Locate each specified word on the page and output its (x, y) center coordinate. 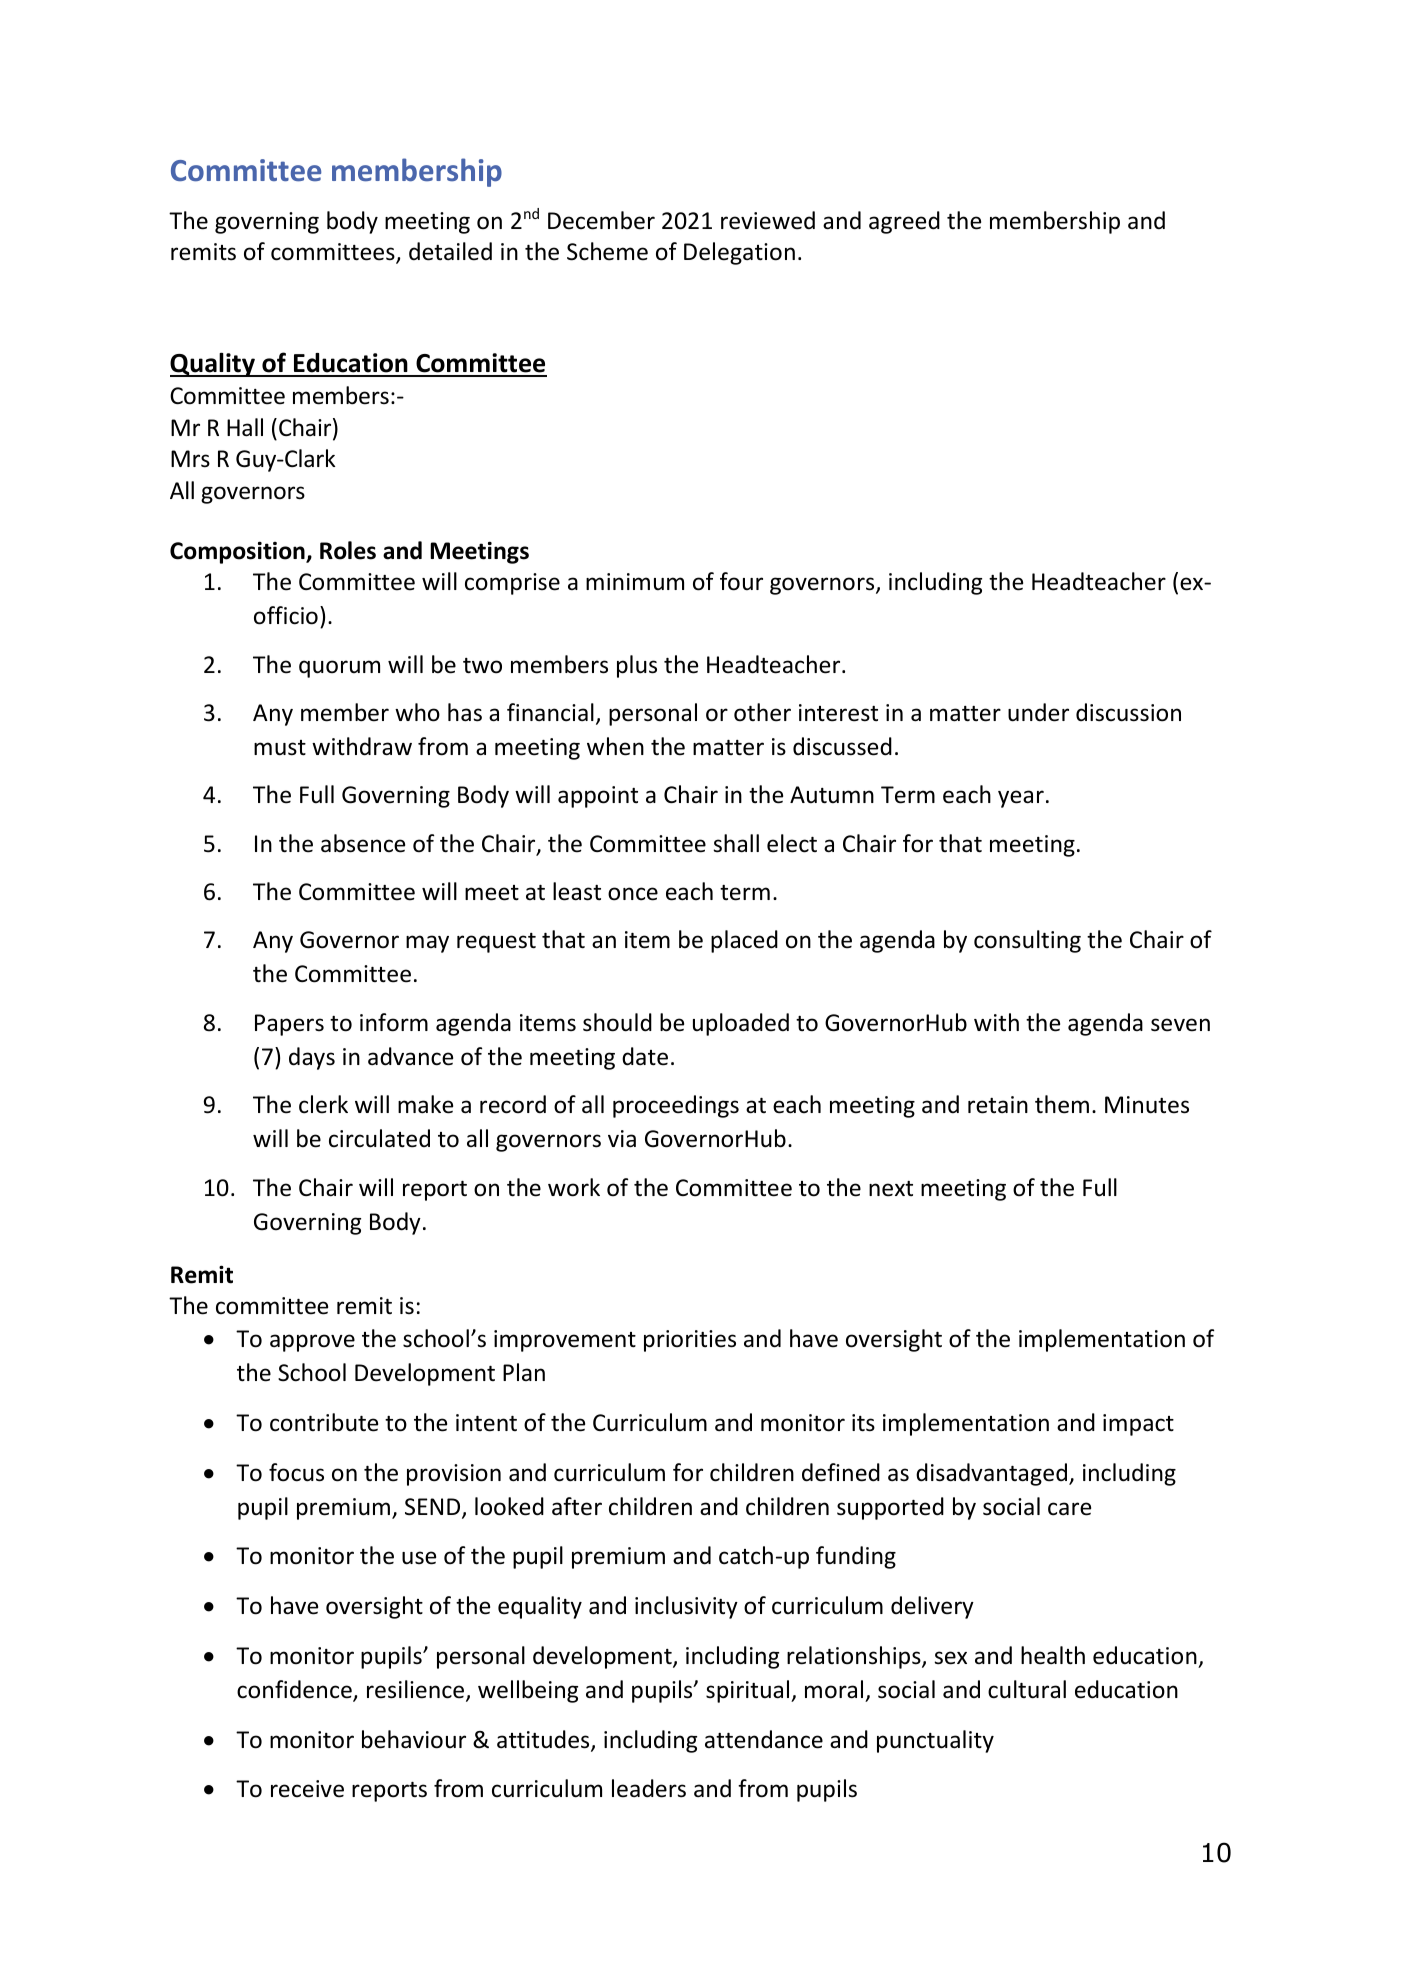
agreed (904, 222)
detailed (450, 251)
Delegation (739, 253)
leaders (649, 1788)
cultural (1027, 1689)
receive (307, 1789)
